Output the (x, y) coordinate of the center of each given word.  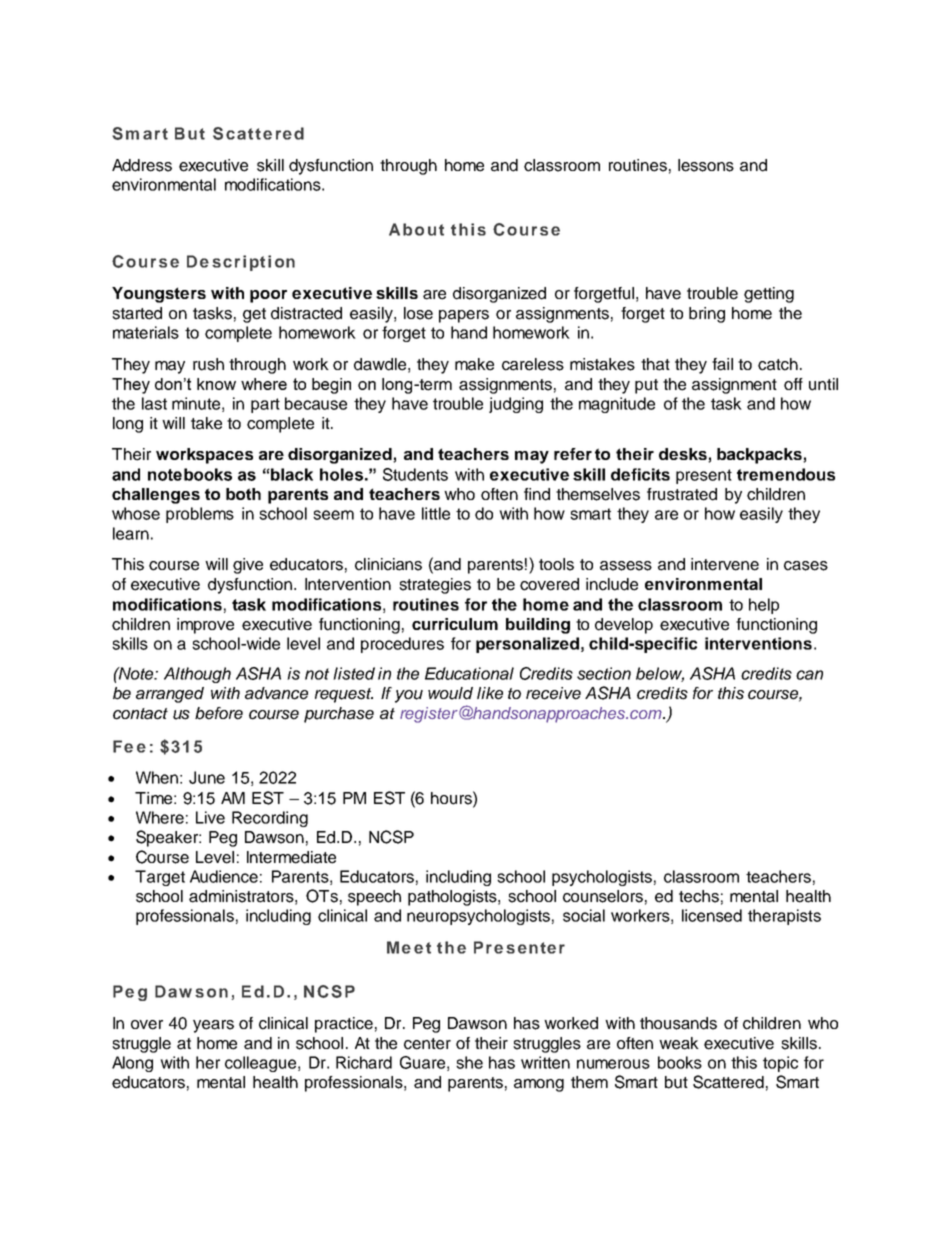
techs (699, 896)
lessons (706, 165)
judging (516, 405)
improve (205, 626)
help (764, 606)
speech (374, 898)
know (216, 384)
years (213, 1026)
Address (142, 165)
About (416, 229)
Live (210, 817)
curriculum (455, 624)
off (793, 384)
